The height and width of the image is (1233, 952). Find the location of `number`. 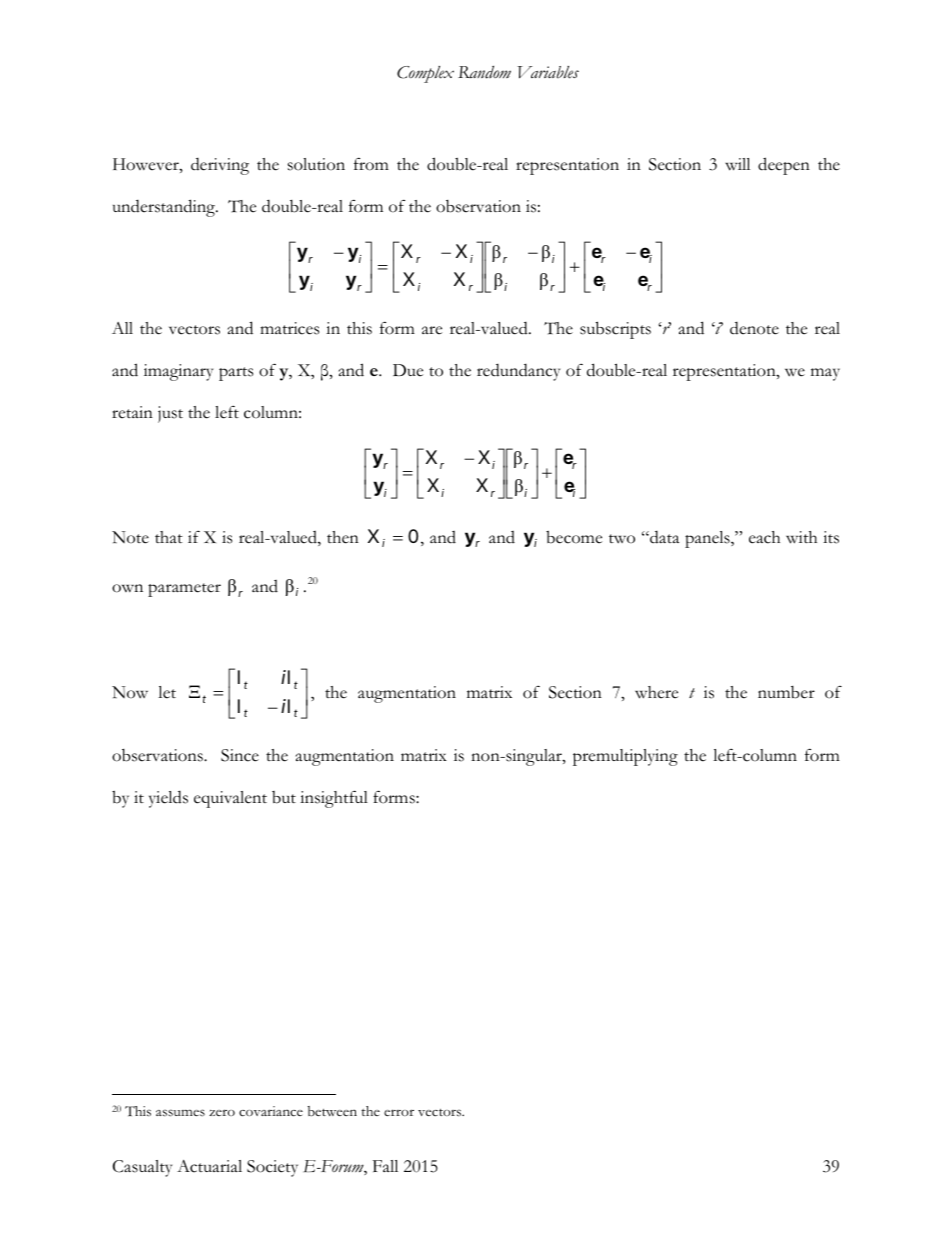

number is located at coordinates (786, 692).
